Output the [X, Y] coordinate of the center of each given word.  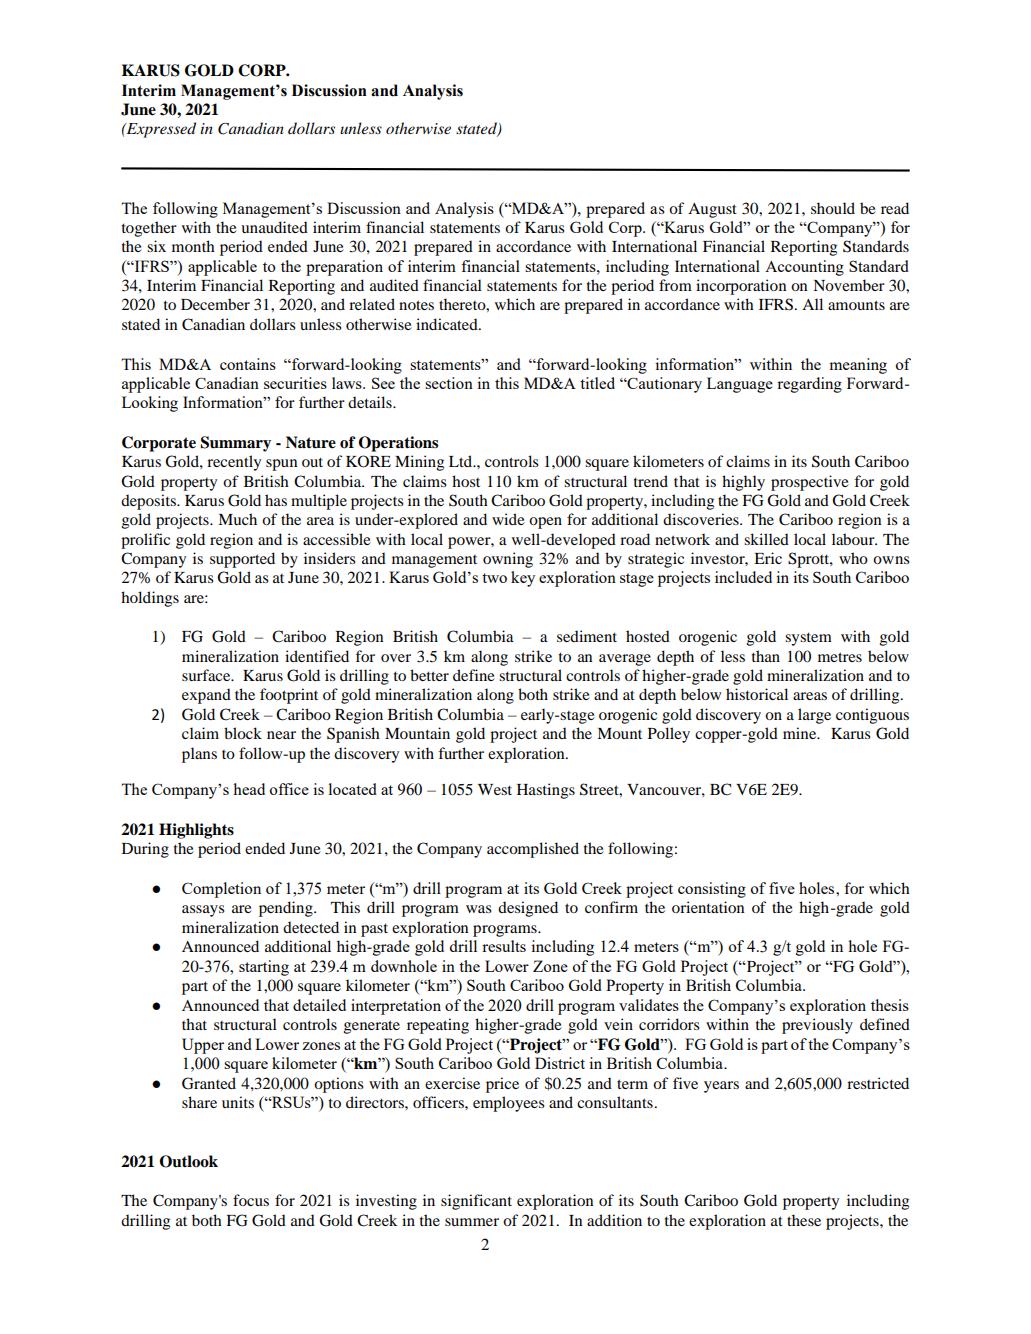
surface [207, 675]
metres [840, 657]
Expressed [160, 130]
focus [251, 1200]
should [833, 208]
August [712, 210]
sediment [587, 636]
